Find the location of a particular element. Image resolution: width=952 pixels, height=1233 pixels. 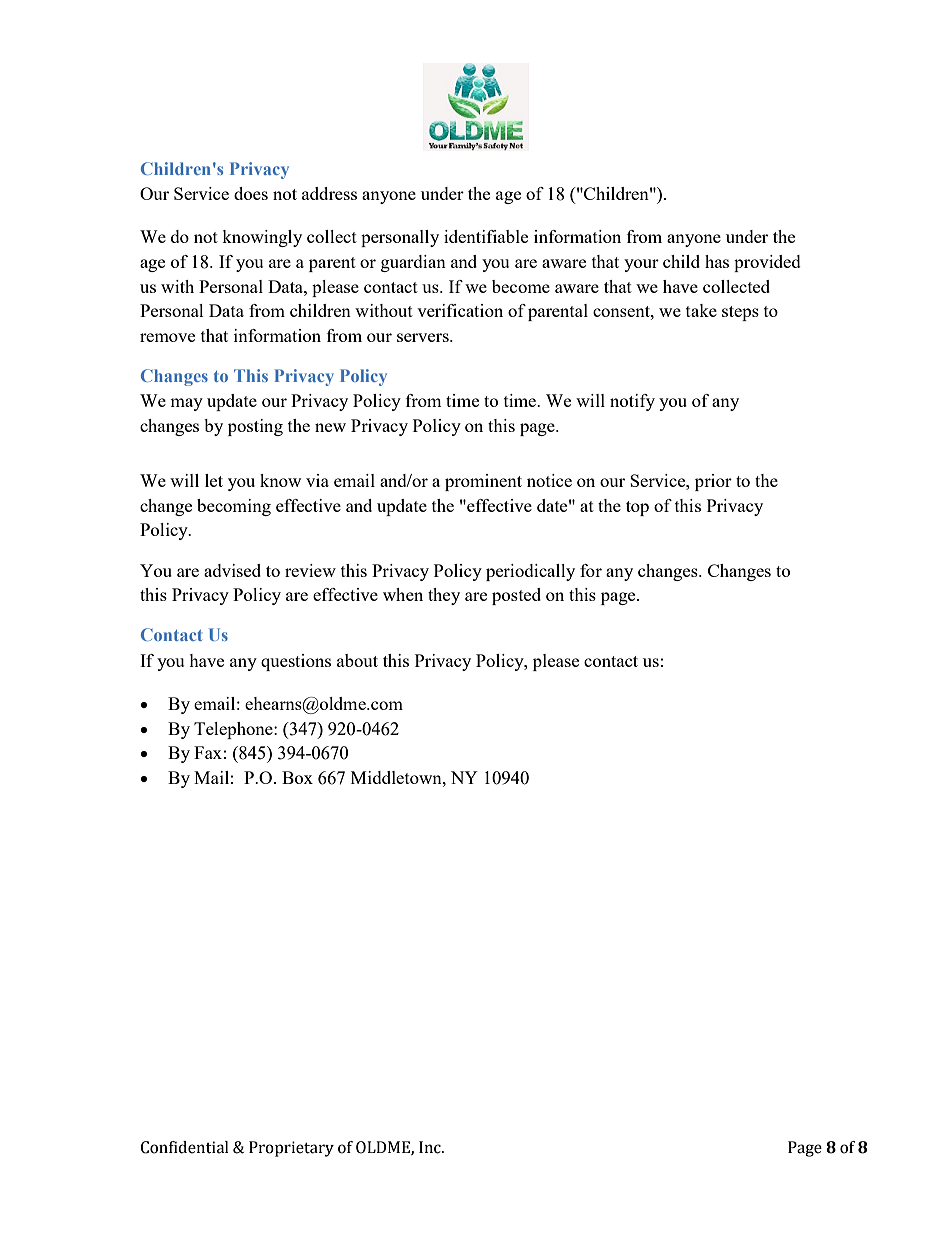

has is located at coordinates (717, 261).
